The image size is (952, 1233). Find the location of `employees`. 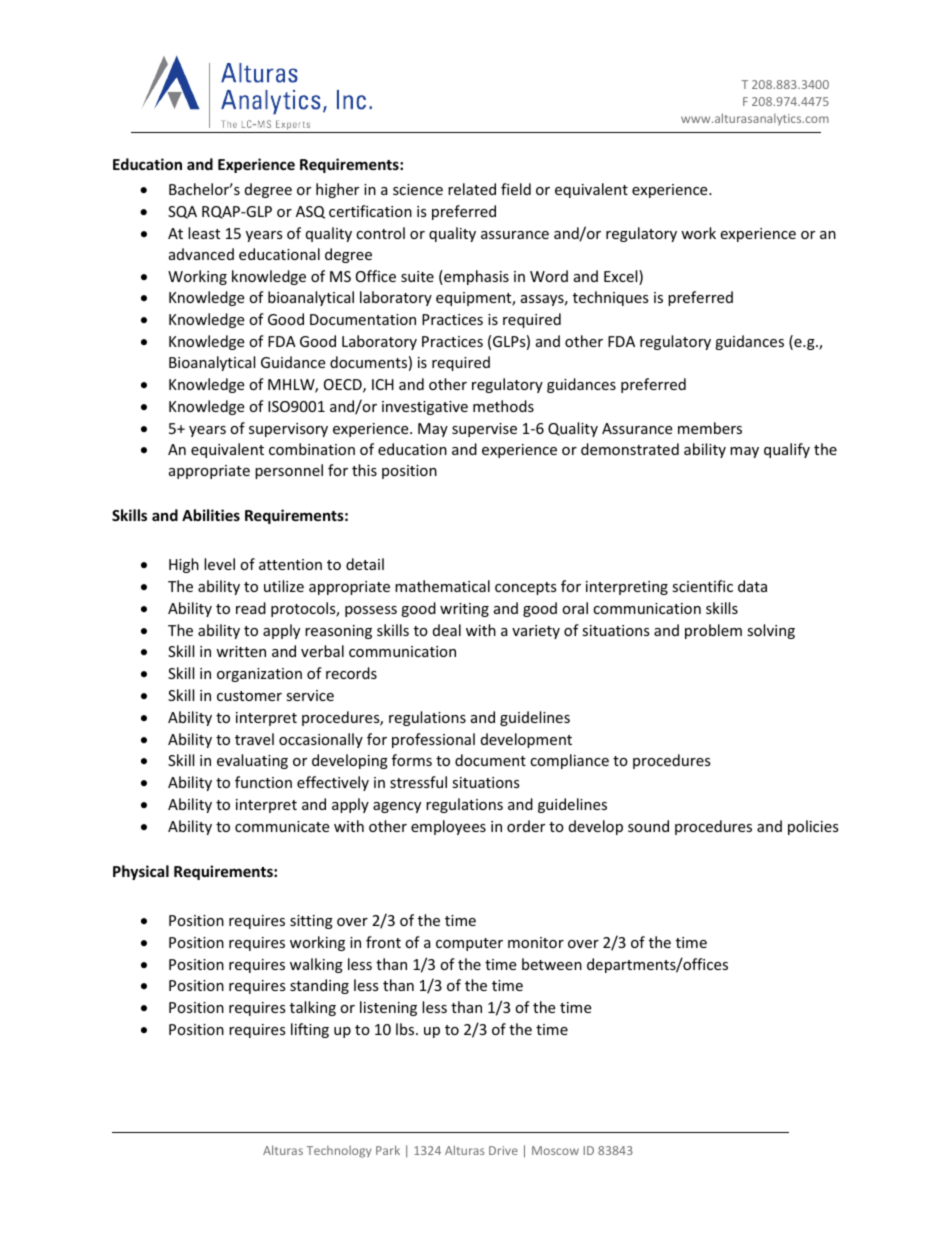

employees is located at coordinates (448, 827).
